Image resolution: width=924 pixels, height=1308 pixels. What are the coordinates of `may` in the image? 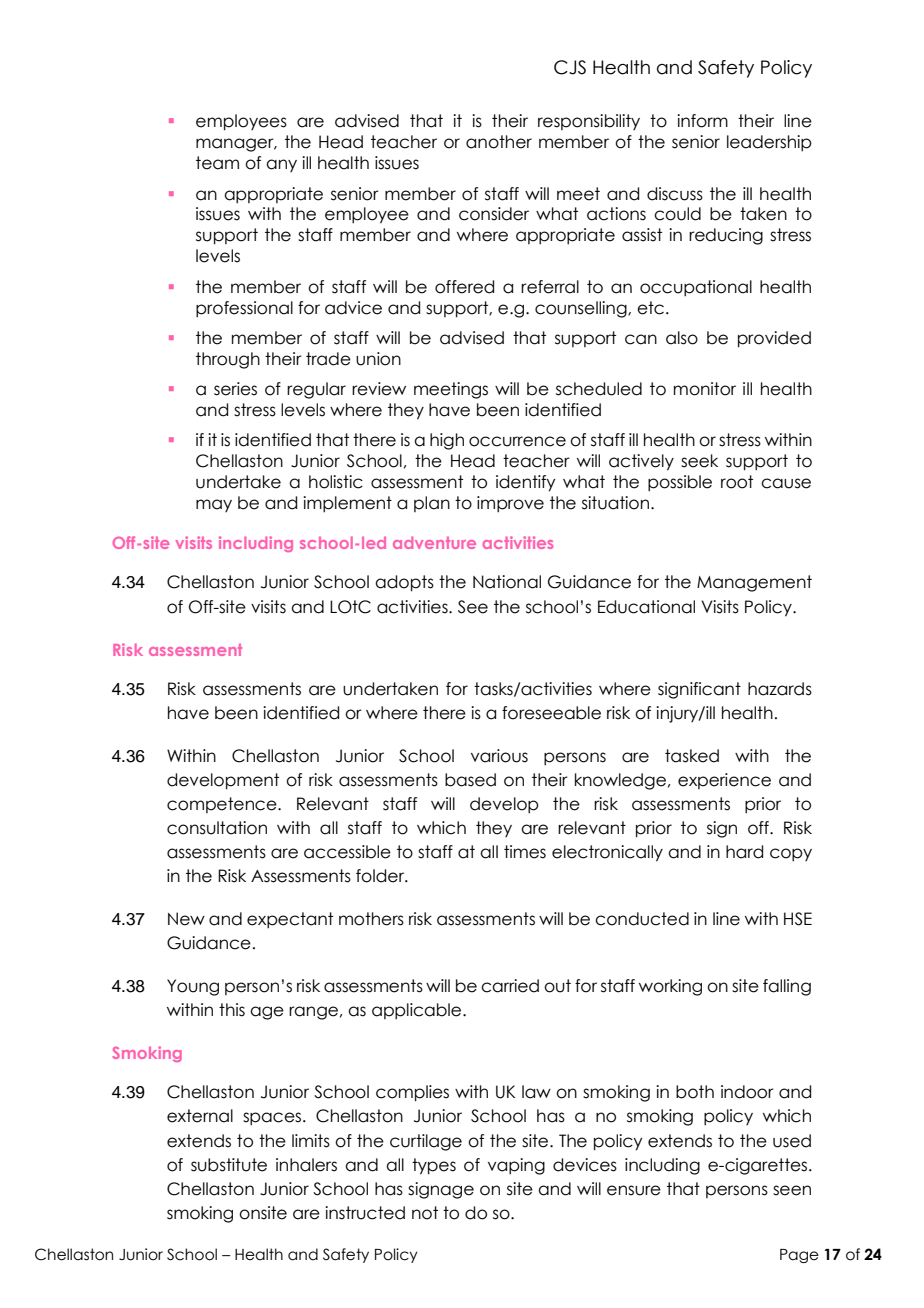 It's located at (214, 505).
